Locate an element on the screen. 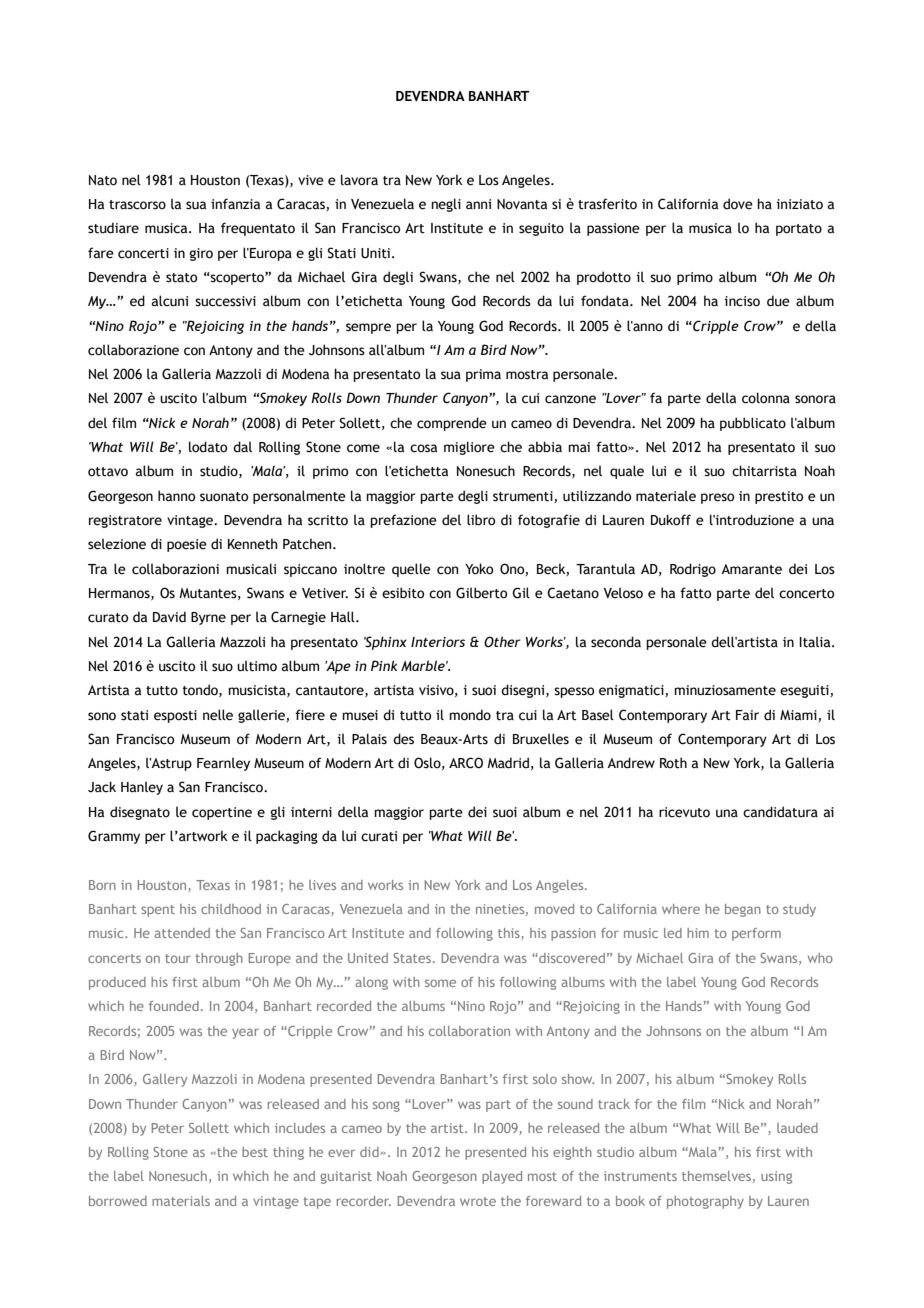 This screenshot has height=1308, width=924. materials is located at coordinates (181, 1201).
